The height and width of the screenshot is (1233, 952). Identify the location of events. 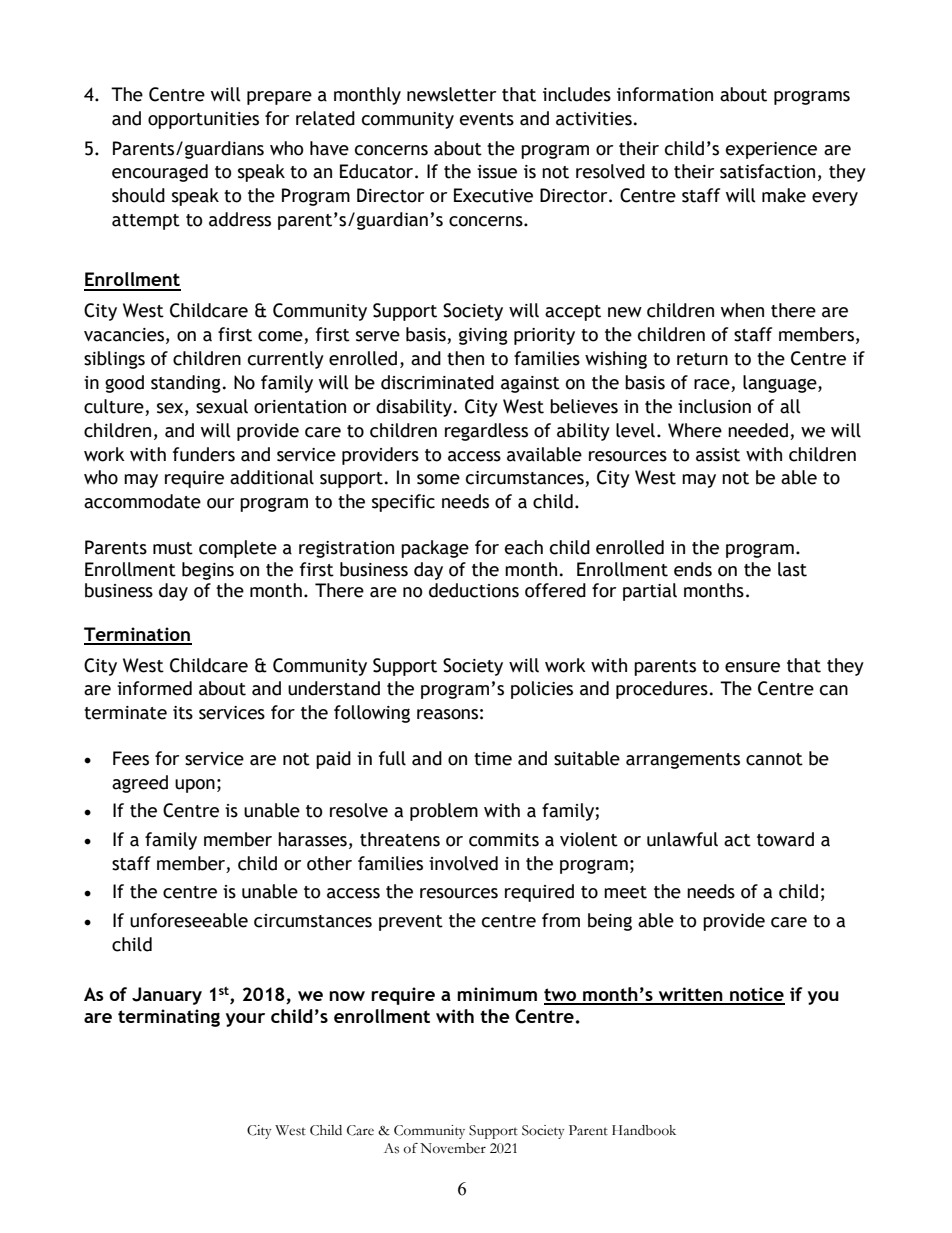
(487, 119).
